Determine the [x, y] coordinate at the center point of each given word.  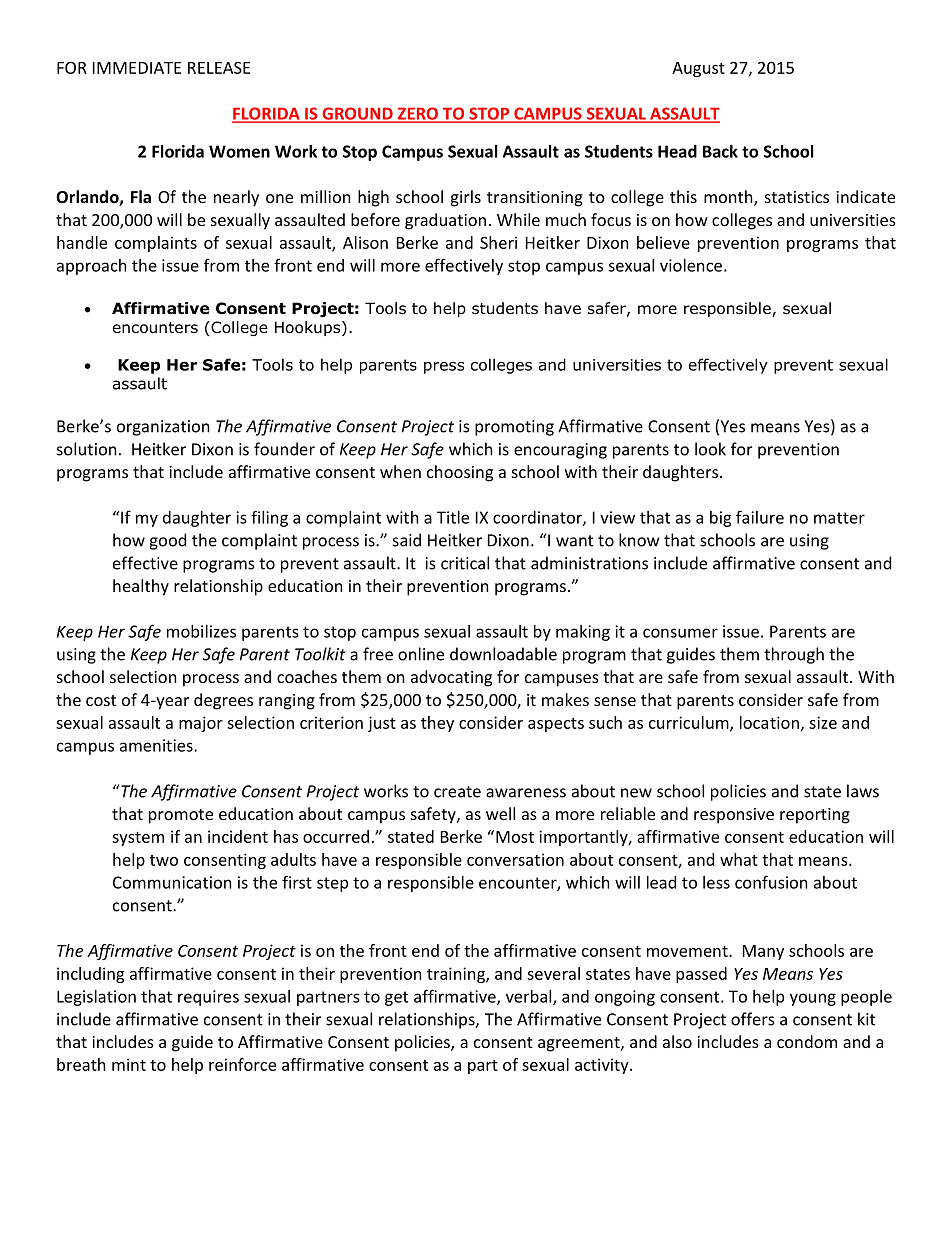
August [698, 69]
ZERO [417, 114]
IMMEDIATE [137, 68]
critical [465, 563]
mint [129, 1064]
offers [753, 1019]
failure [760, 517]
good [167, 541]
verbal [530, 997]
